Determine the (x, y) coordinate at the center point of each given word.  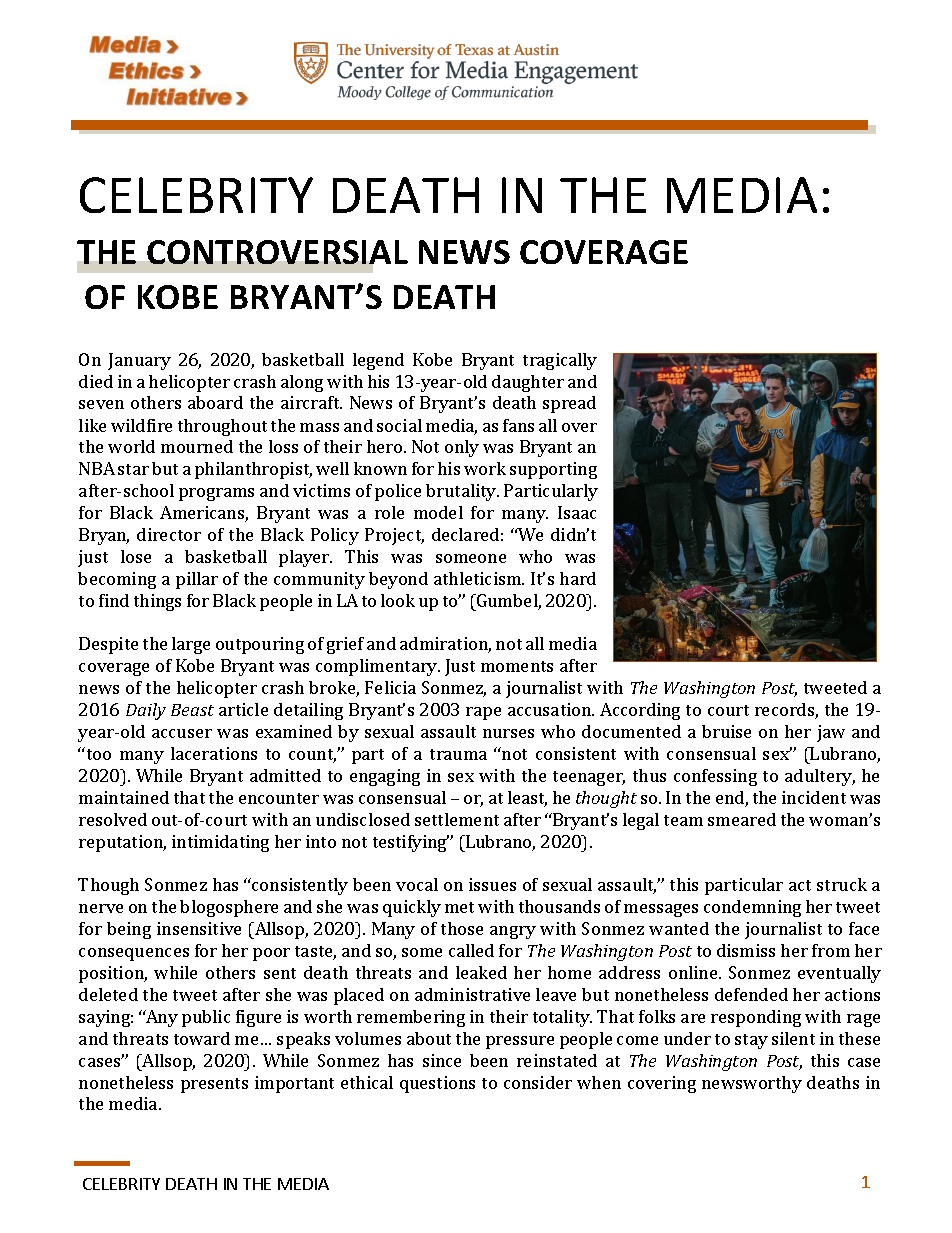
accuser (182, 733)
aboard (215, 402)
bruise (726, 731)
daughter (528, 383)
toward (202, 1038)
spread (569, 404)
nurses (508, 733)
